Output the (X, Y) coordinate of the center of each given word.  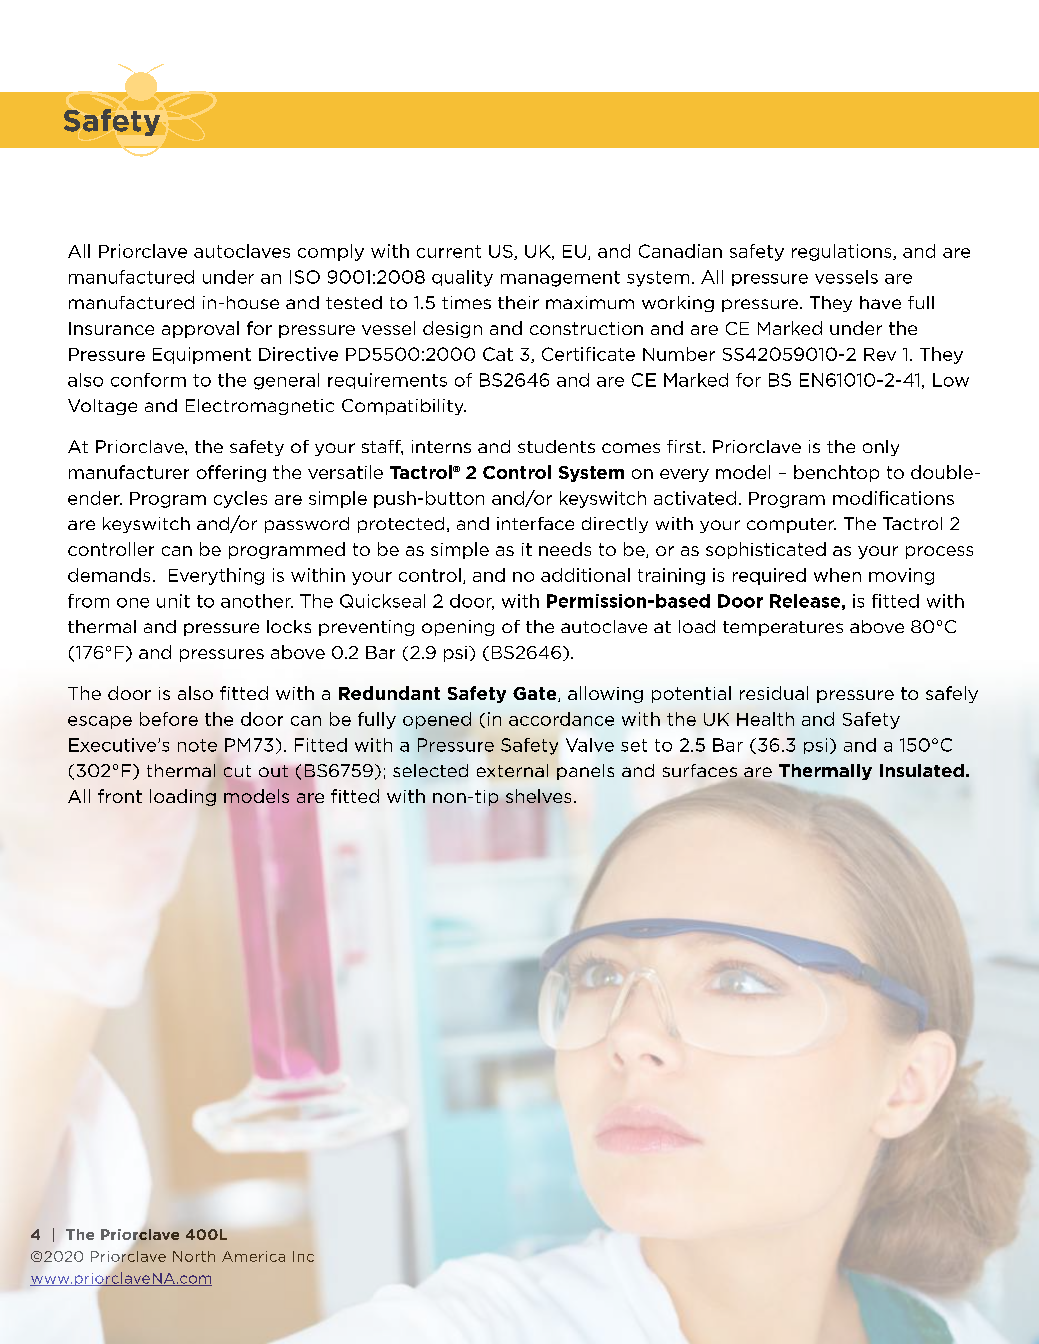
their (518, 302)
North (194, 1256)
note (197, 745)
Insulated (922, 770)
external (512, 770)
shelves (538, 797)
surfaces (701, 772)
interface (535, 523)
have (880, 302)
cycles (240, 499)
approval (200, 329)
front (120, 796)
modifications (893, 498)
